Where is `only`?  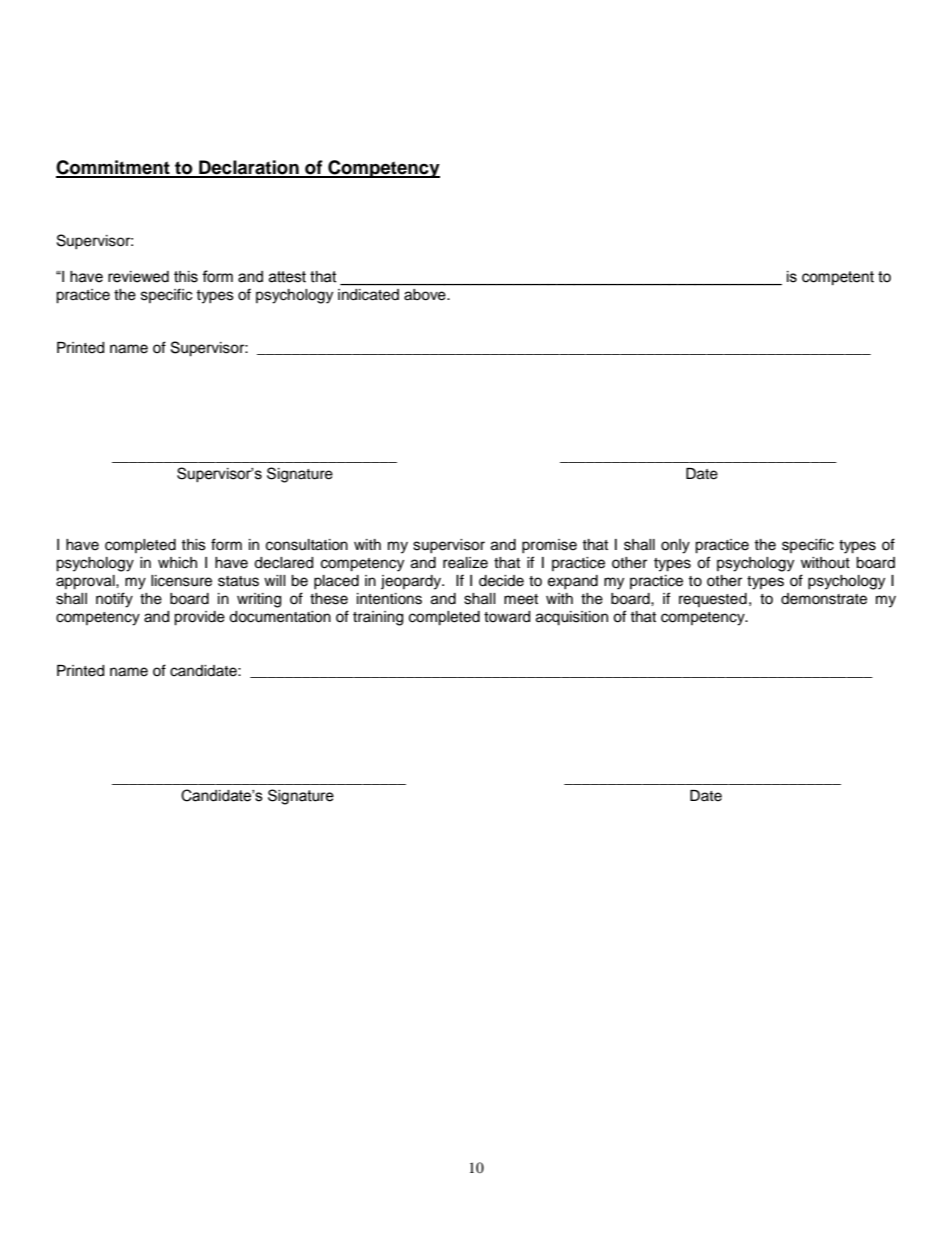 only is located at coordinates (675, 546).
